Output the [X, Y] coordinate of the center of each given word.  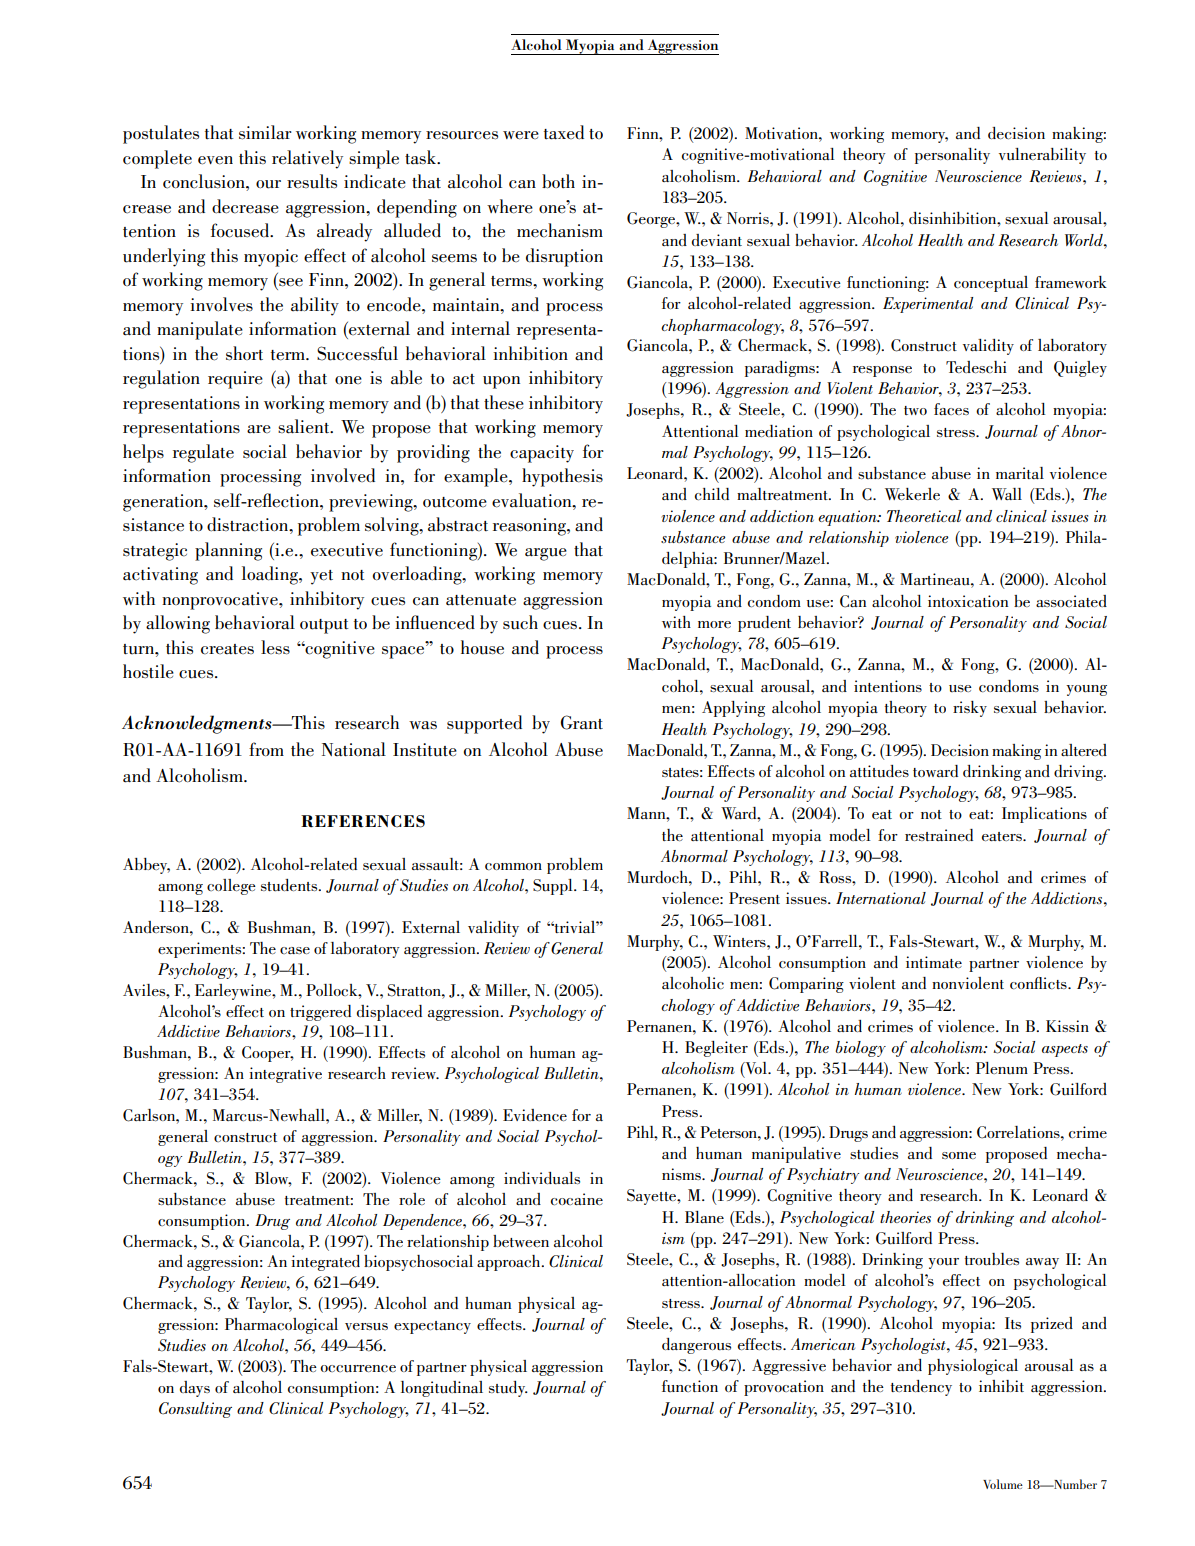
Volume [1003, 1484]
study [508, 1389]
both [558, 181]
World [1085, 240]
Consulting [195, 1410]
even [215, 160]
